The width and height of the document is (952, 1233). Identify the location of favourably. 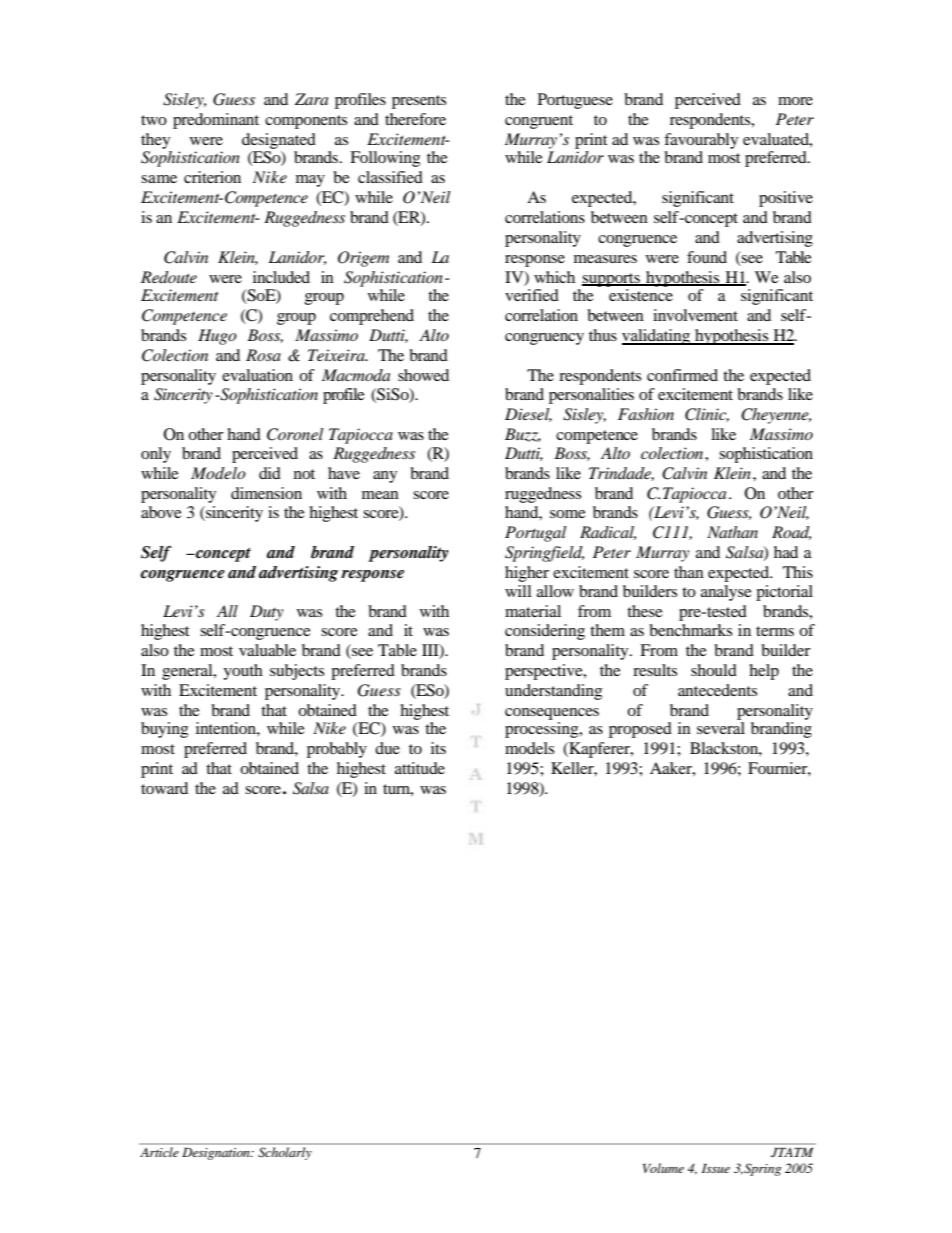
(701, 141).
